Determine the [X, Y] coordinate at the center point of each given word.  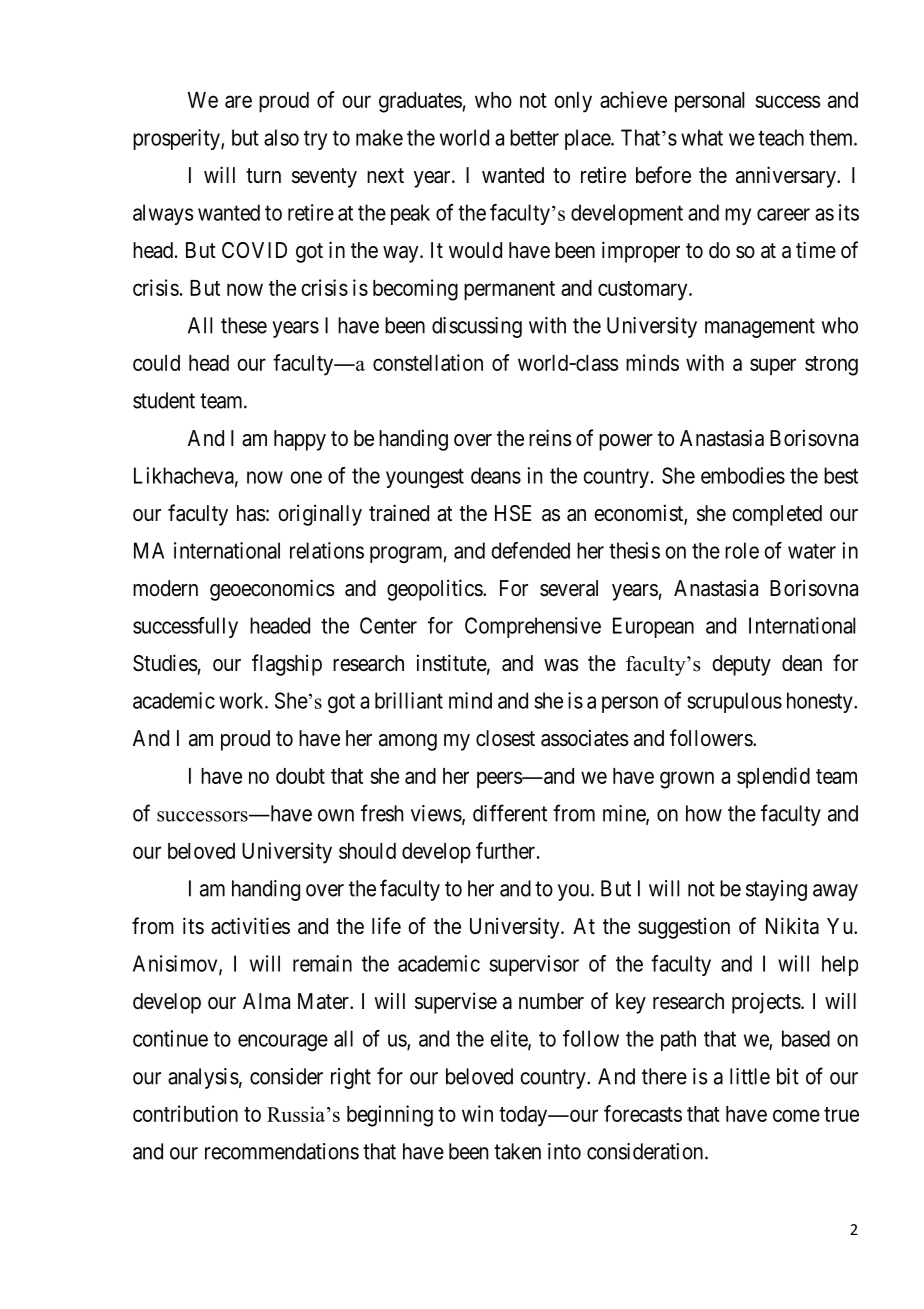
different [510, 813]
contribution [185, 1113]
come [796, 1115]
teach [781, 137]
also [281, 137]
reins [550, 438]
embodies [743, 475]
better [534, 137]
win [477, 1113]
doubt [300, 776]
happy [300, 440]
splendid [773, 777]
